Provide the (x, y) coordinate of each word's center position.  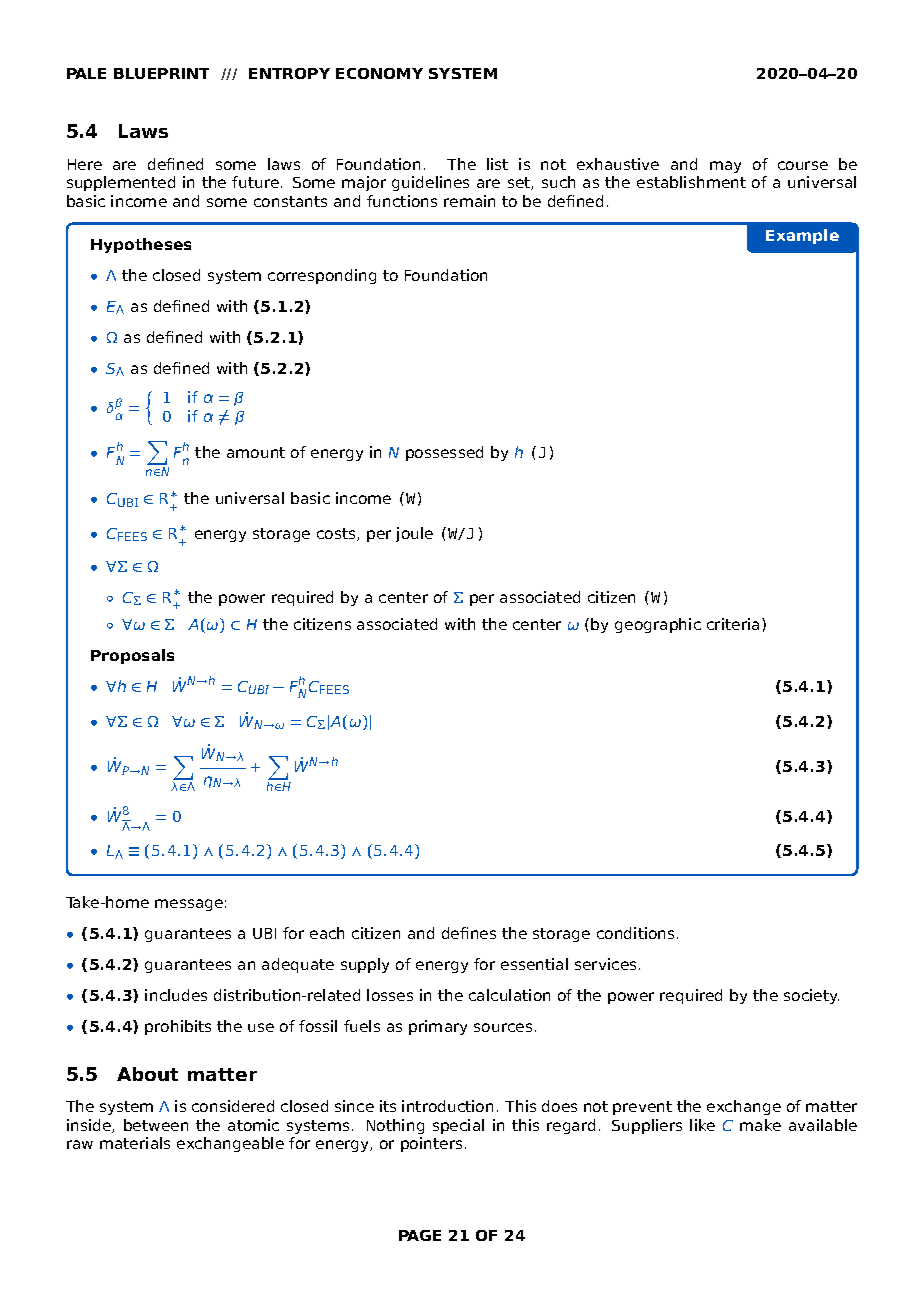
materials (135, 1143)
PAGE (420, 1235)
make (760, 1125)
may (725, 167)
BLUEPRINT (161, 73)
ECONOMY (379, 73)
